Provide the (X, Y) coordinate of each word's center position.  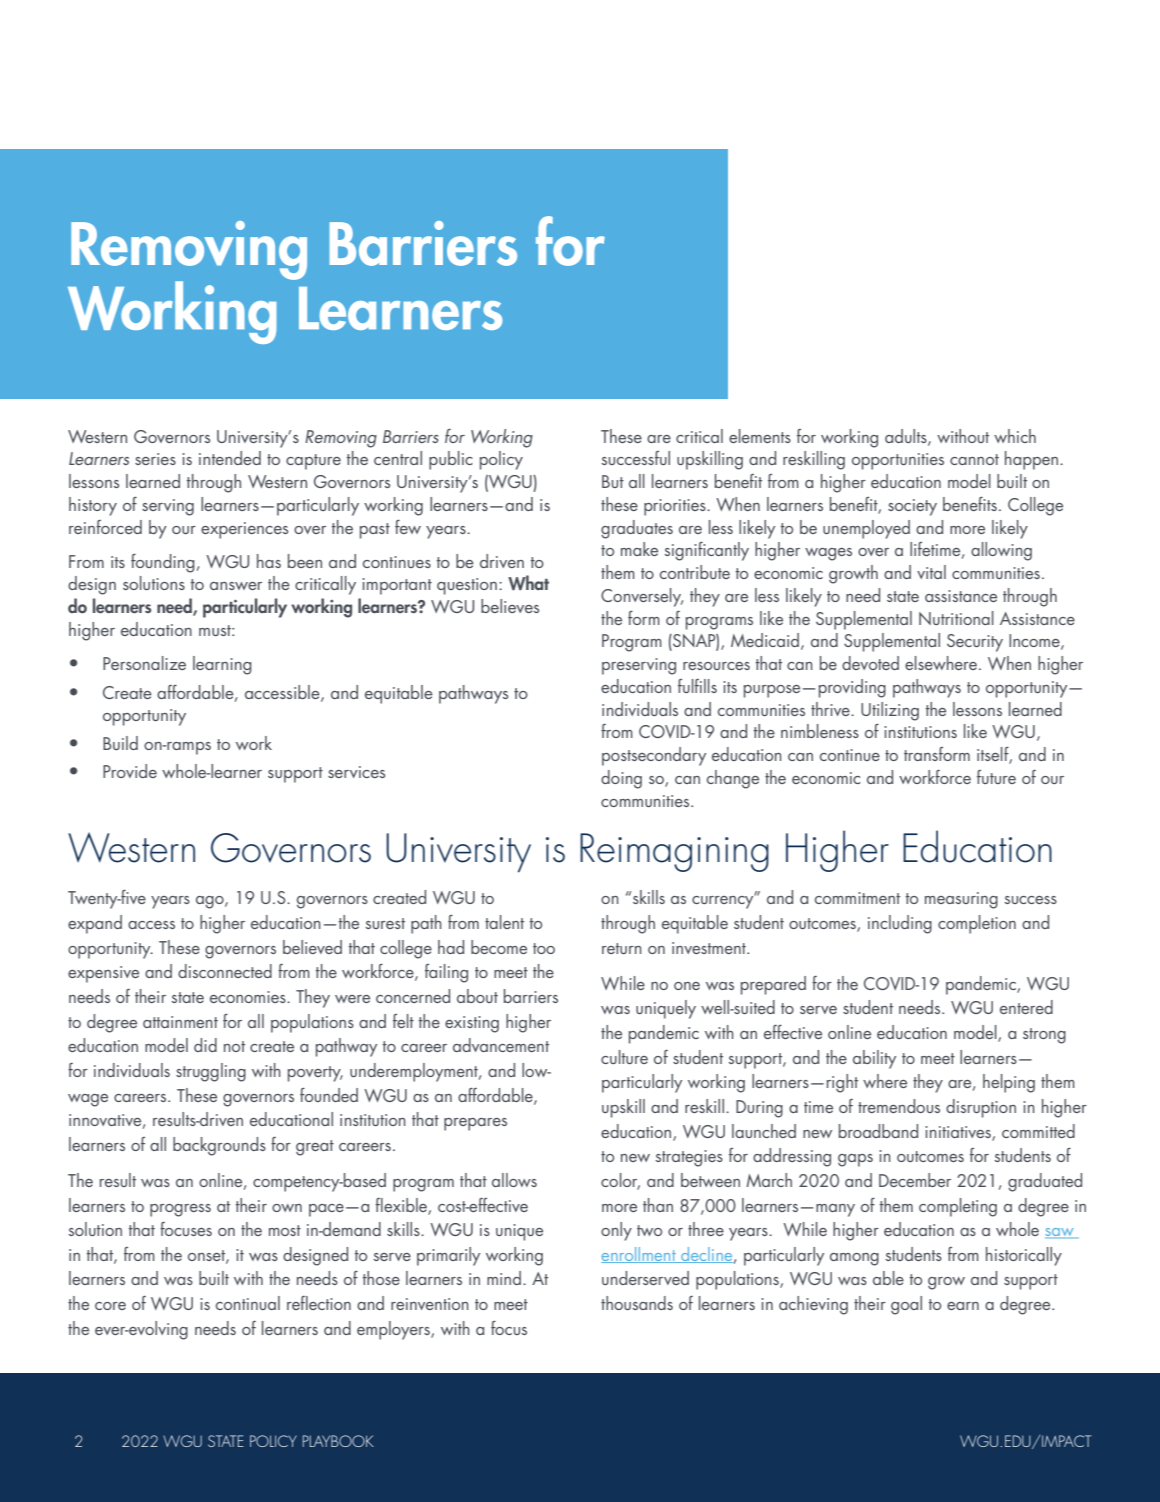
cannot (974, 459)
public (451, 460)
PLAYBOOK (338, 1441)
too (544, 948)
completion (977, 924)
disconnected (225, 971)
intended (230, 458)
